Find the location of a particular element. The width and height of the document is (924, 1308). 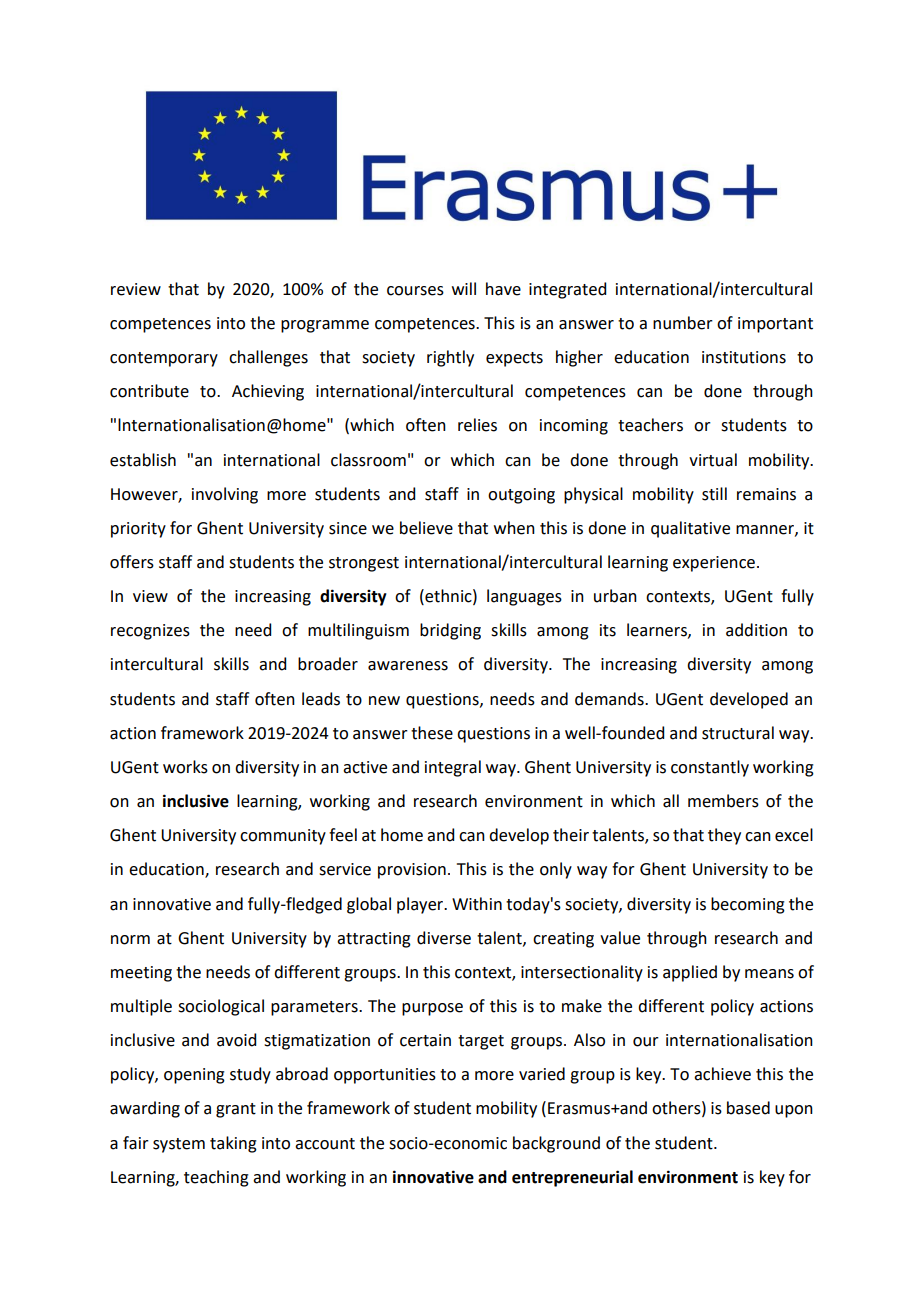

applied is located at coordinates (690, 973).
